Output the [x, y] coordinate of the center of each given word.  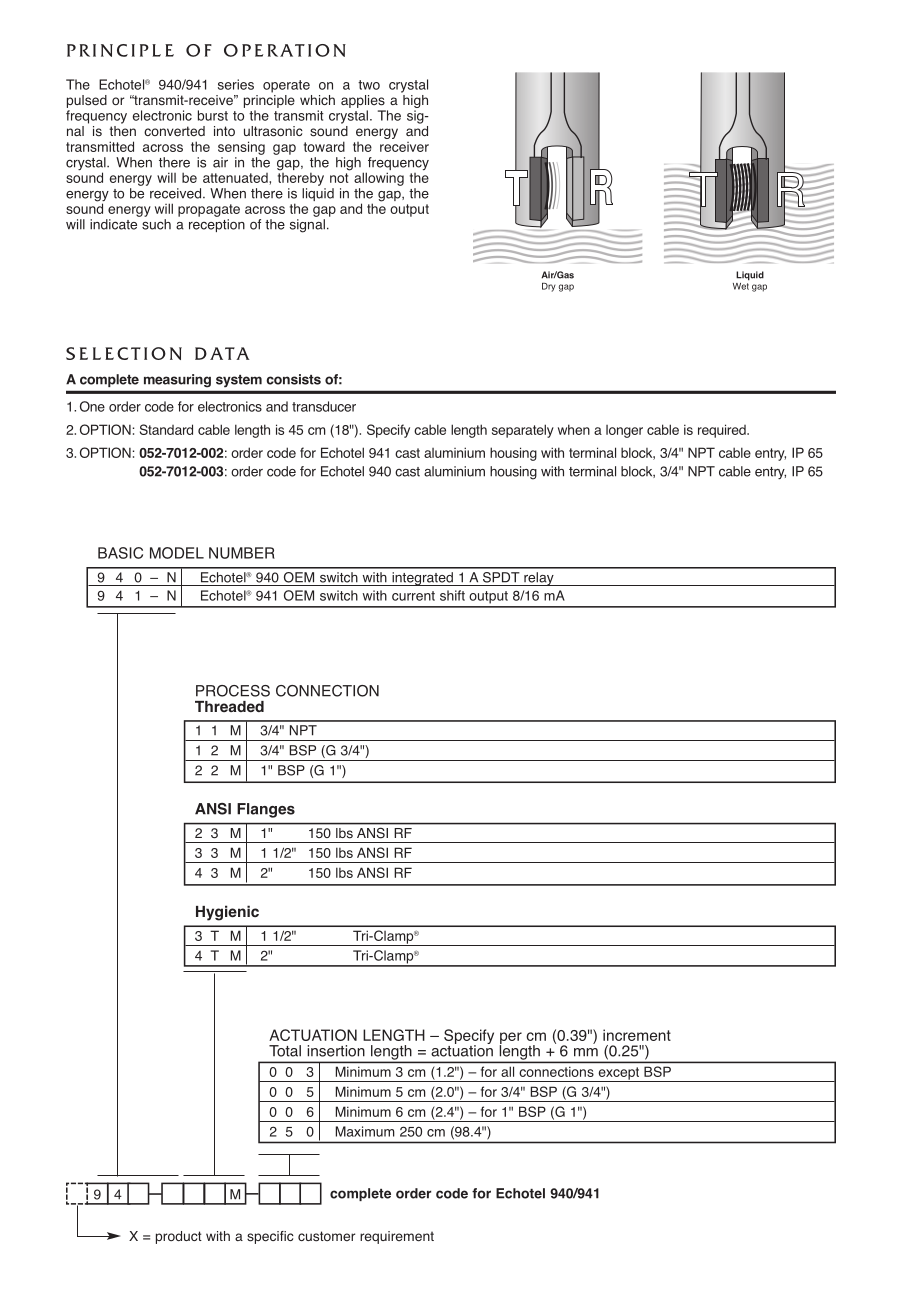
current [413, 596]
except [618, 1074]
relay [539, 579]
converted [174, 131]
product [179, 1237]
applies [363, 101]
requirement [397, 1237]
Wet [741, 286]
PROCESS [233, 691]
